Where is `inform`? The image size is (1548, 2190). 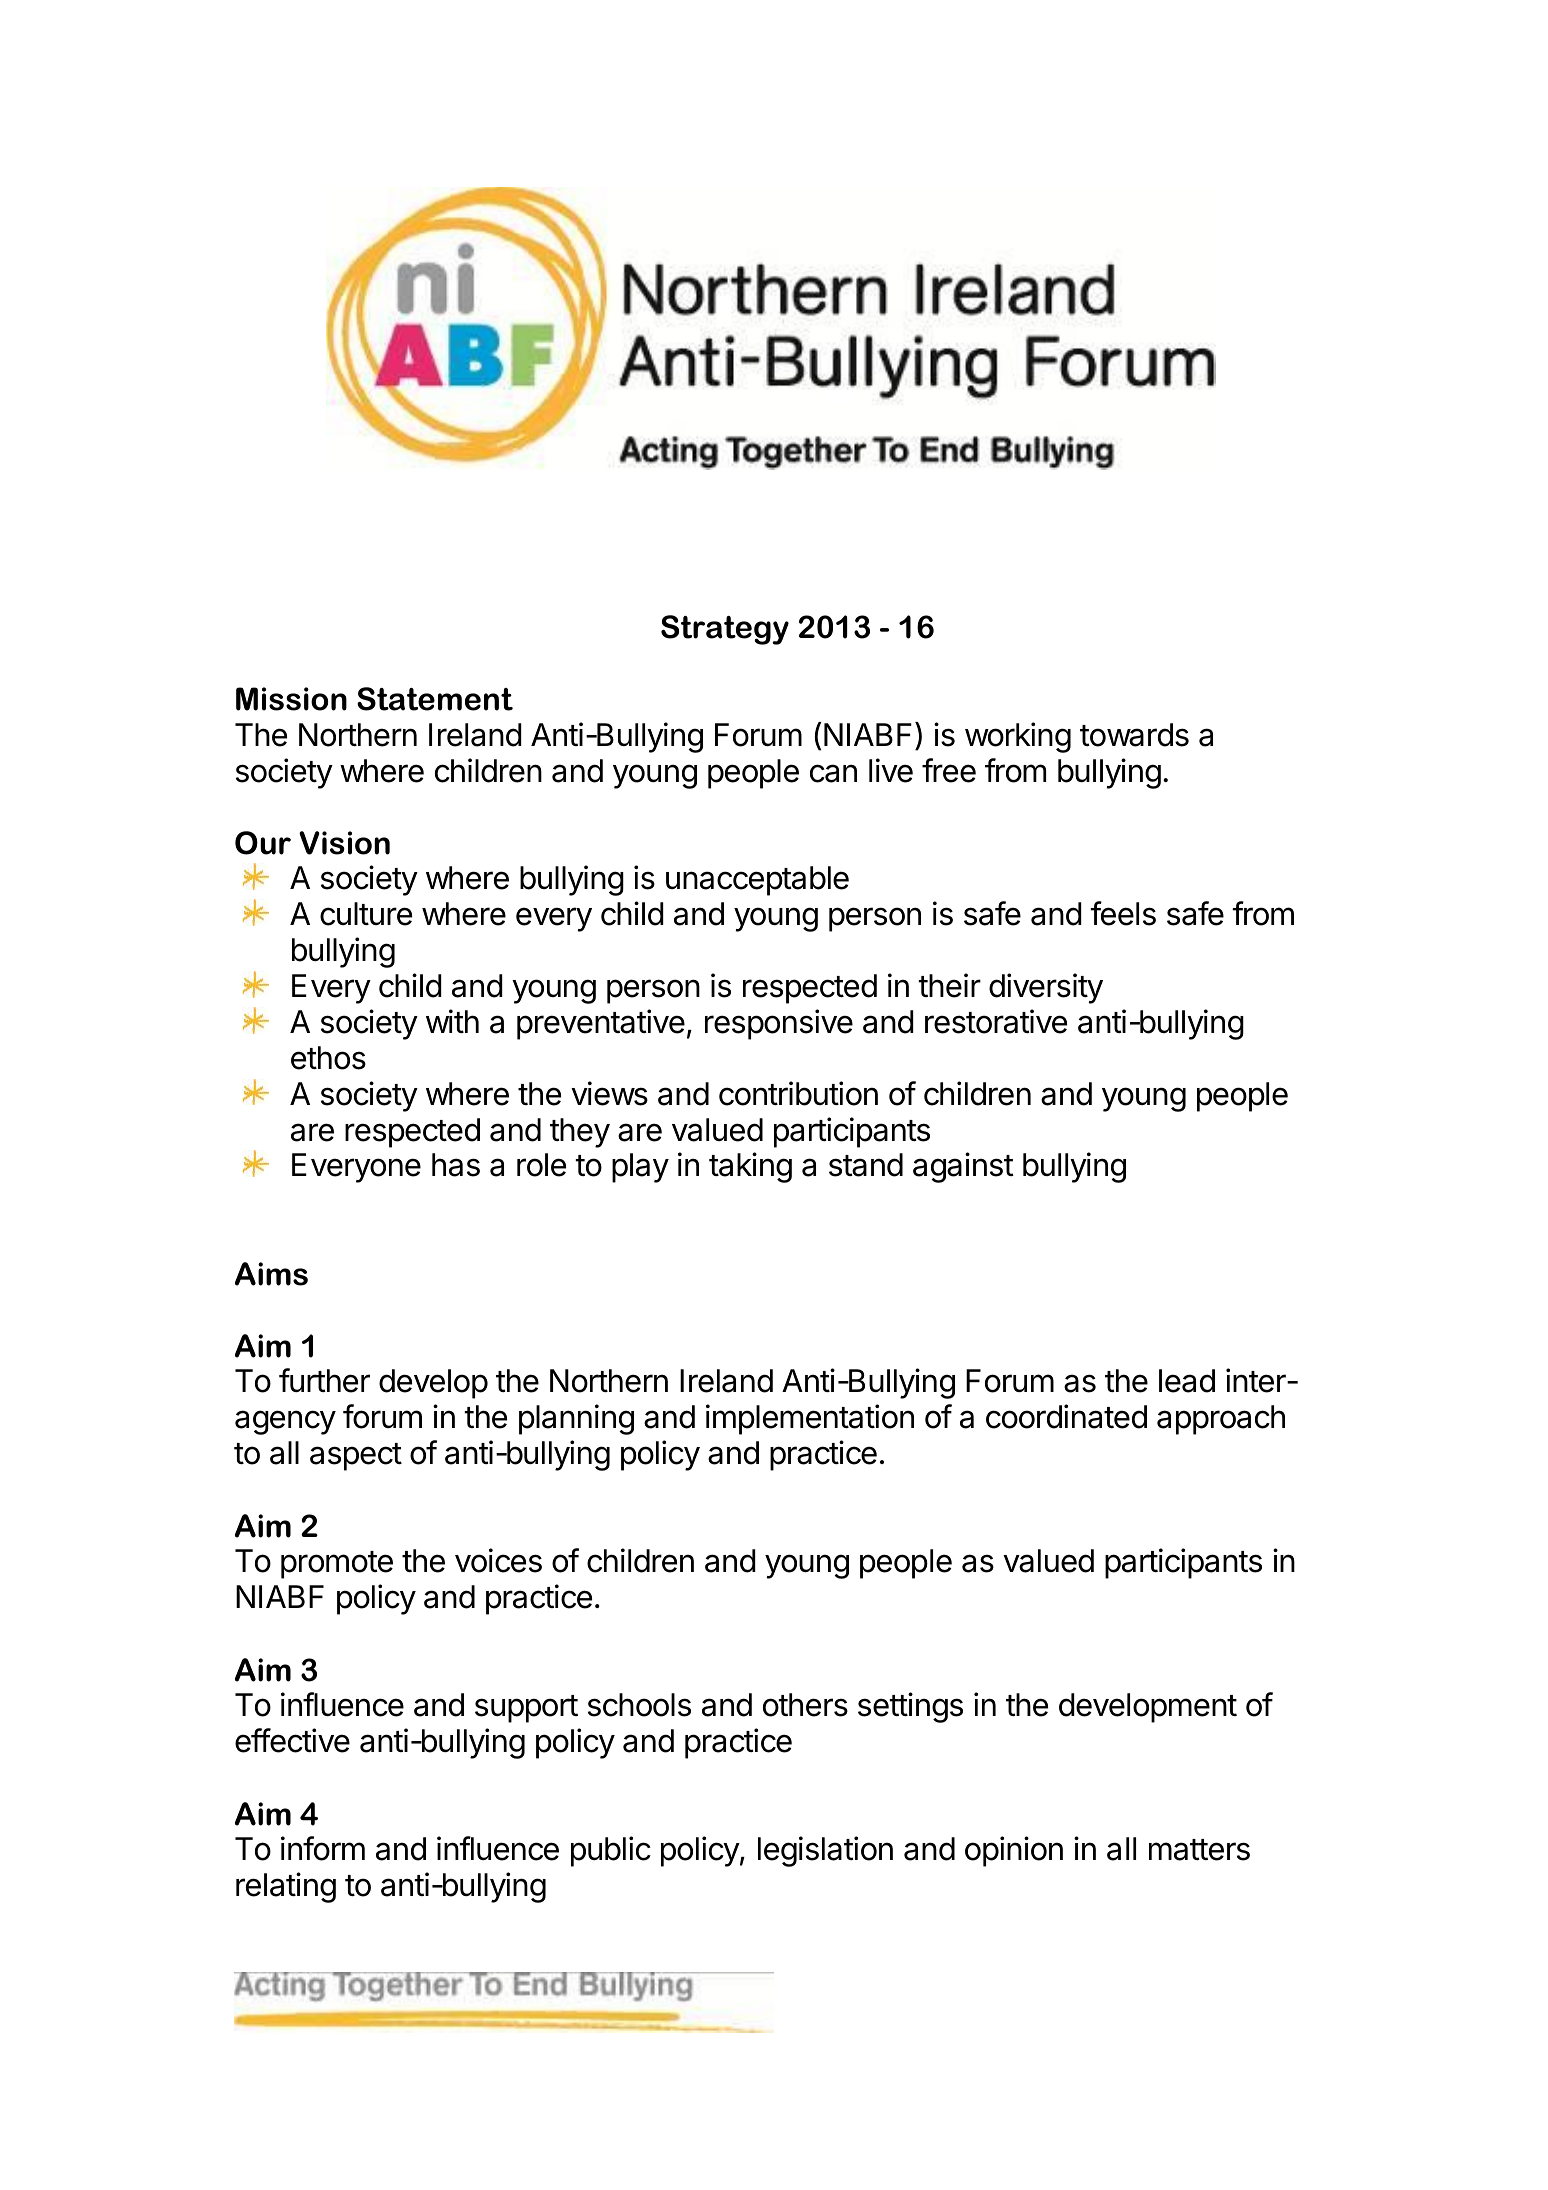
inform is located at coordinates (323, 1848).
